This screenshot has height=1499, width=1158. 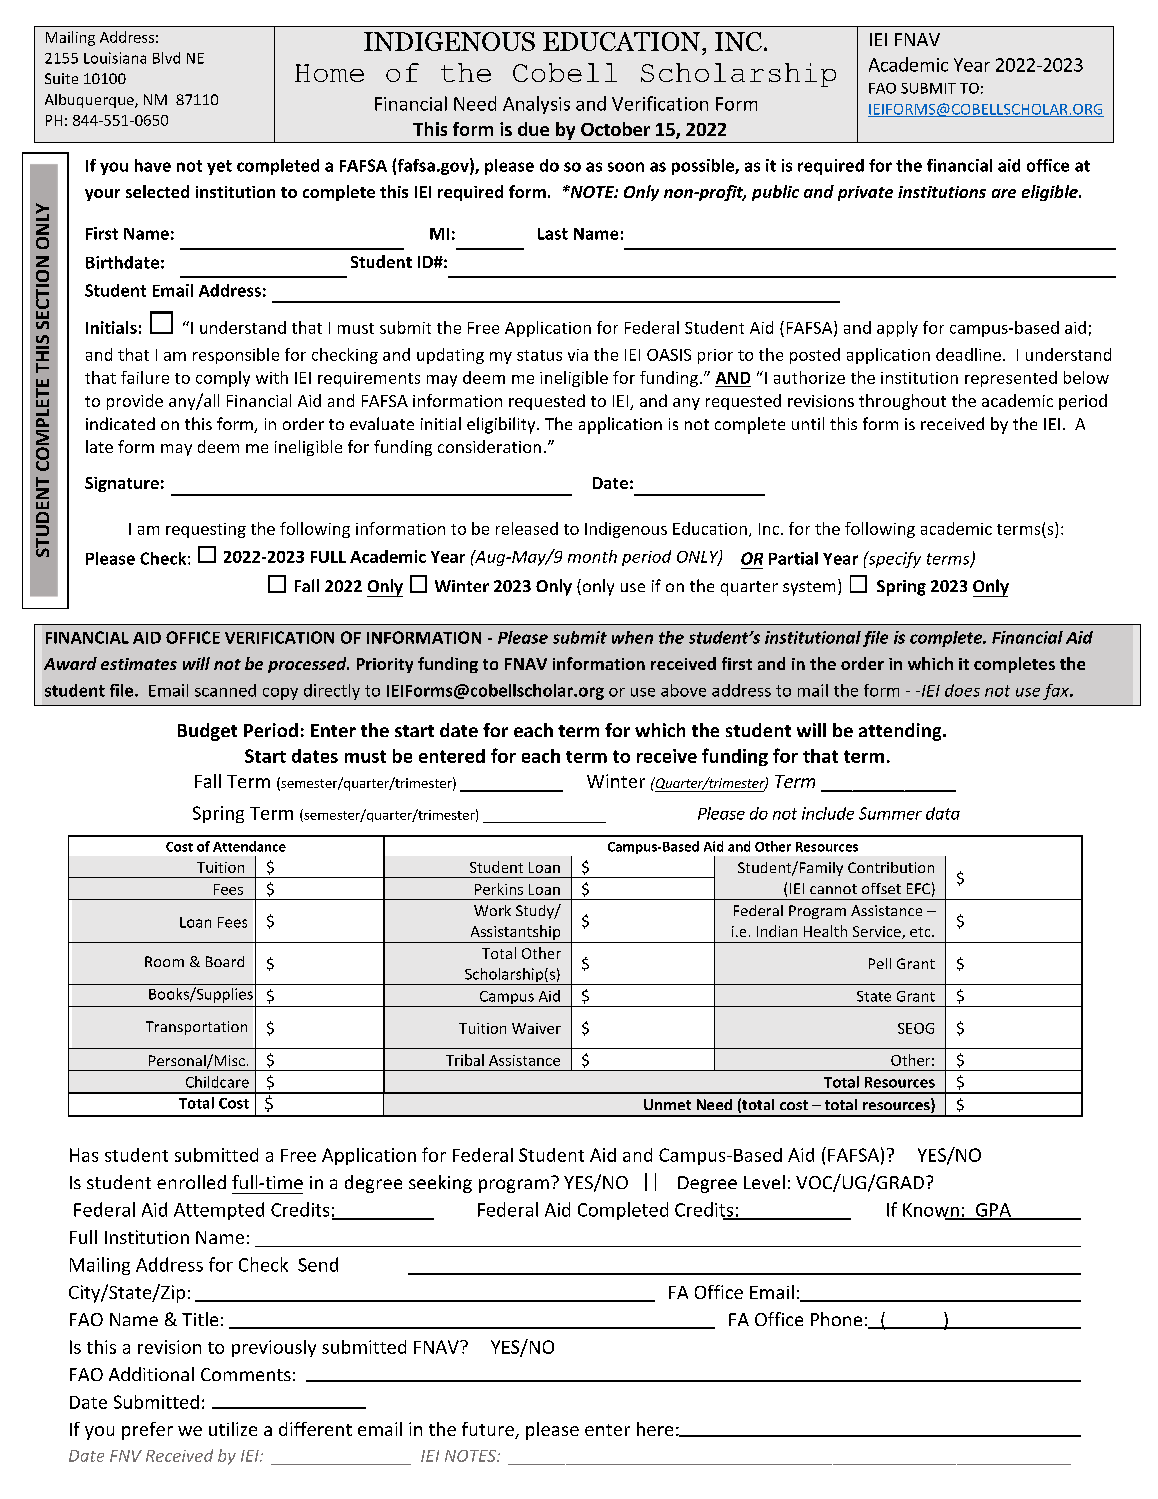 What do you see at coordinates (207, 732) in the screenshot?
I see `Budget` at bounding box center [207, 732].
